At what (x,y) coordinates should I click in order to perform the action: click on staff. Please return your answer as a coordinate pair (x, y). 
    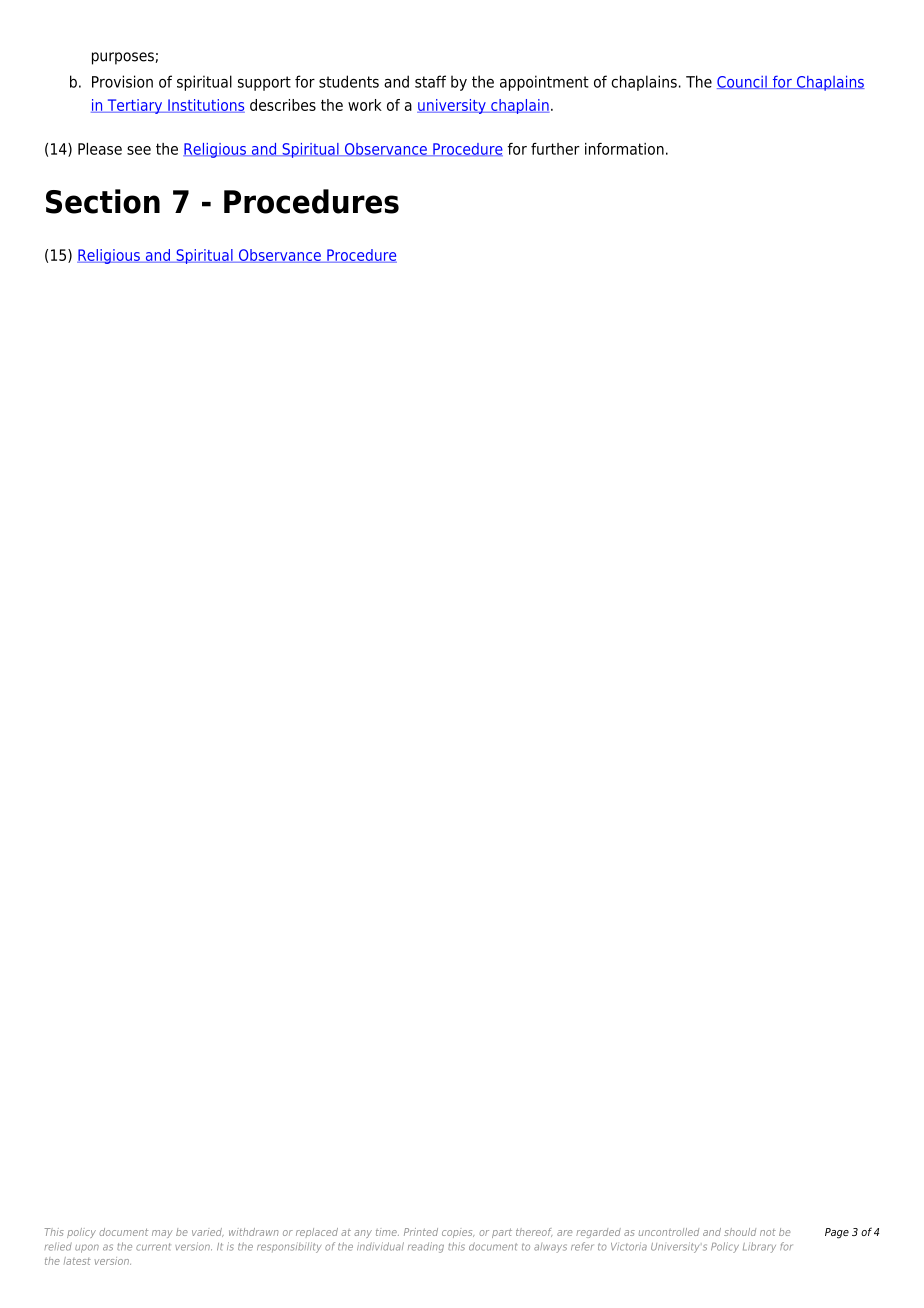
    Looking at the image, I should click on (430, 81).
